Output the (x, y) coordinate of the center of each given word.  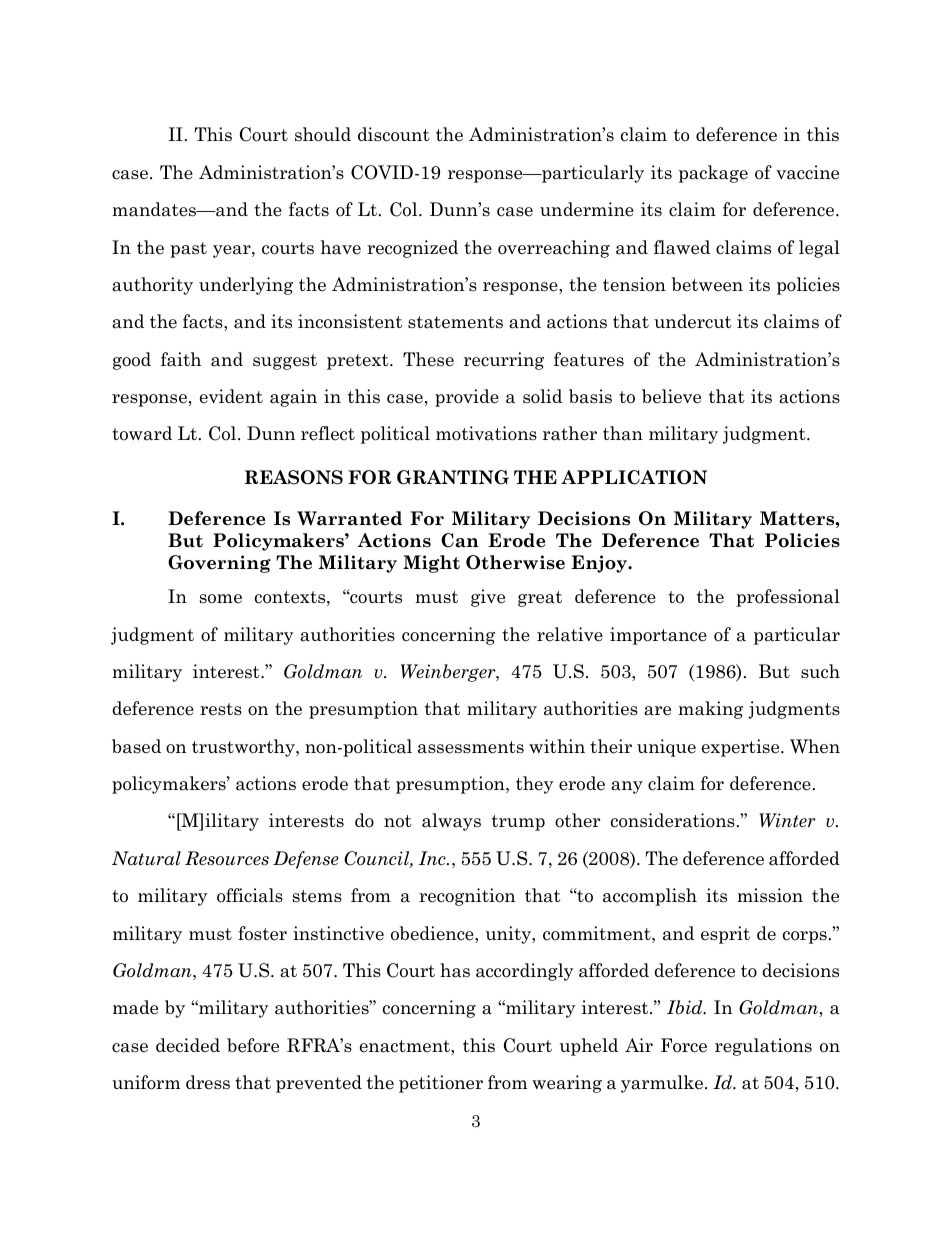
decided (188, 1045)
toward (142, 433)
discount (394, 134)
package (713, 174)
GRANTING (453, 477)
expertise (742, 748)
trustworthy (244, 748)
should (323, 134)
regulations (763, 1047)
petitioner (441, 1084)
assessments (471, 747)
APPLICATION (634, 477)
